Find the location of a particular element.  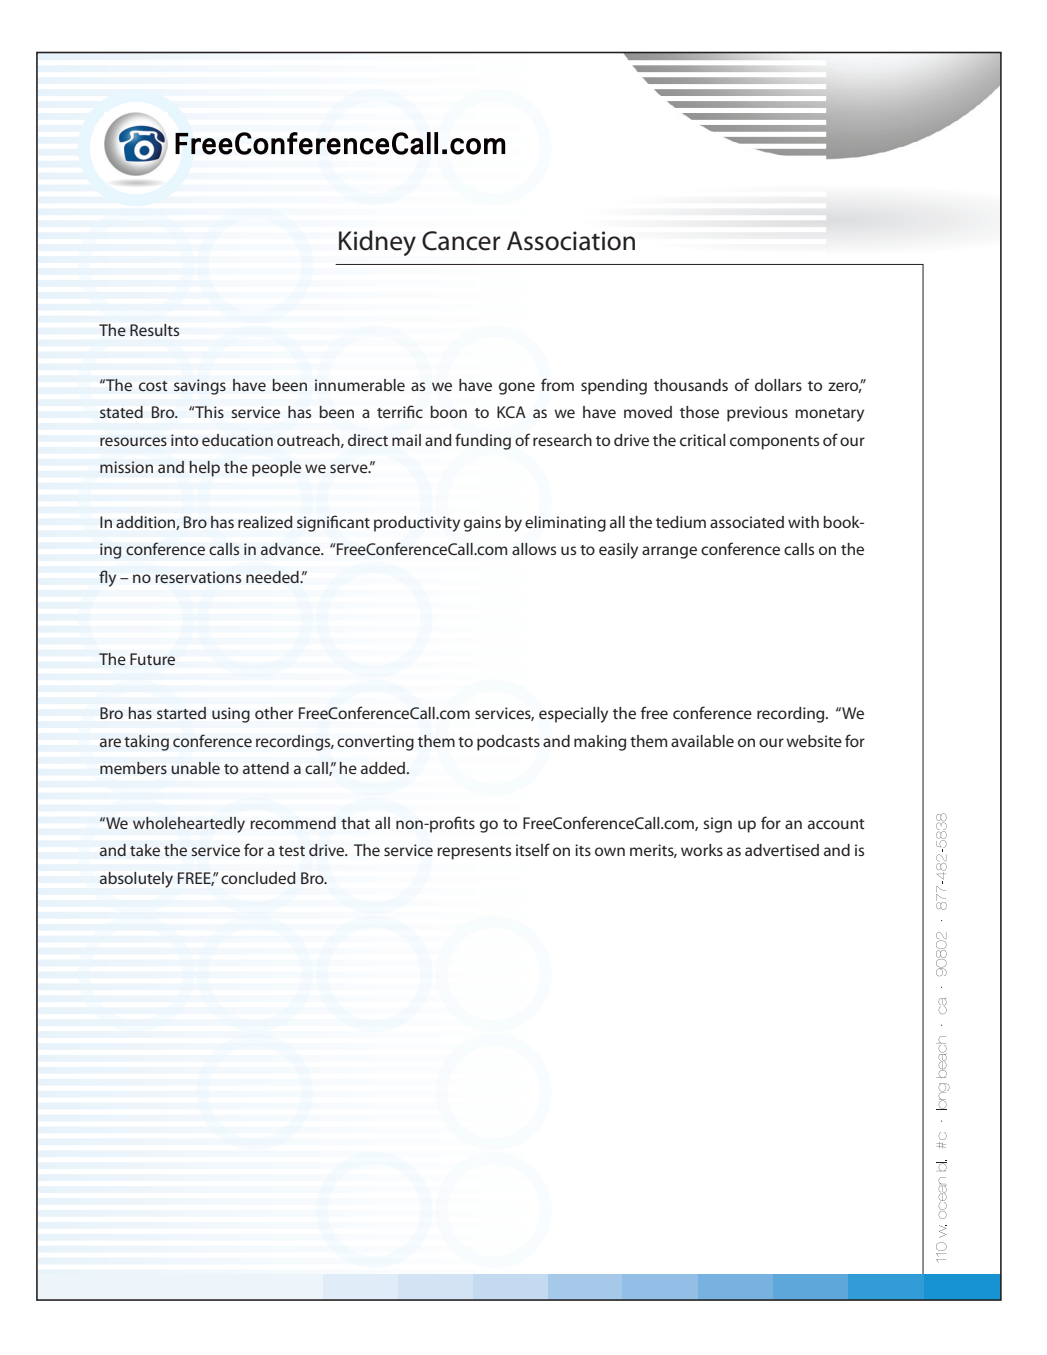

available is located at coordinates (702, 741).
